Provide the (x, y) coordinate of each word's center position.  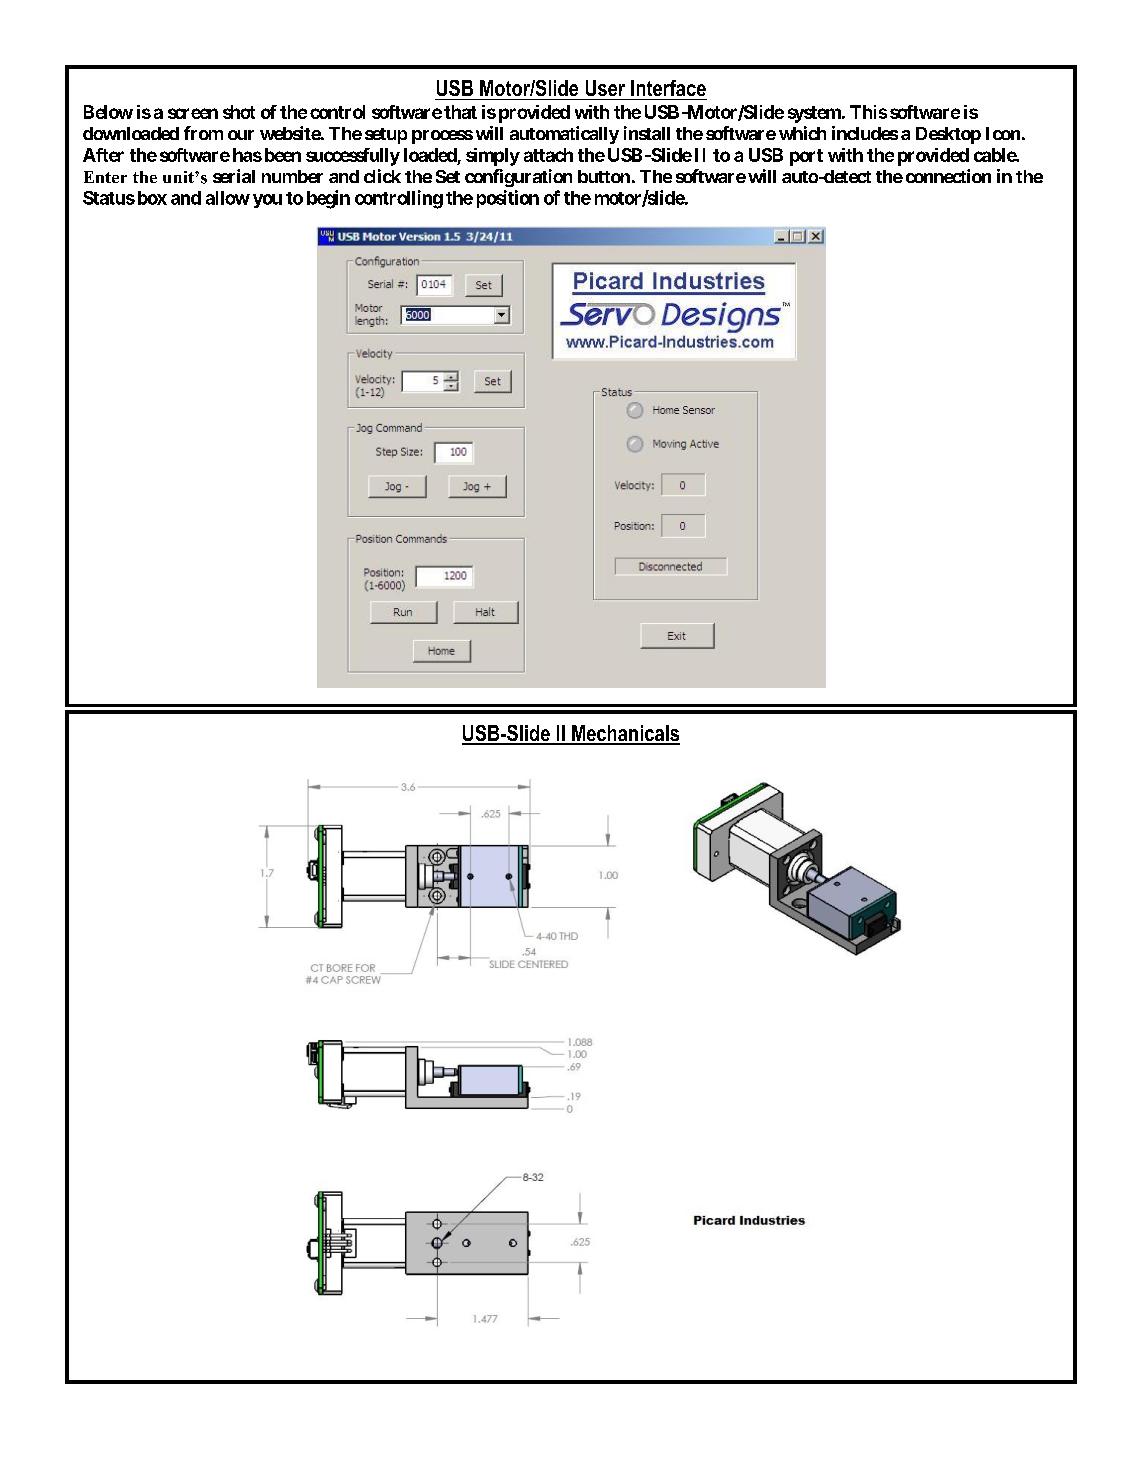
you (267, 201)
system (815, 114)
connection (948, 176)
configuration (518, 178)
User (605, 88)
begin (328, 199)
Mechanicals (625, 734)
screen (193, 113)
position (508, 199)
